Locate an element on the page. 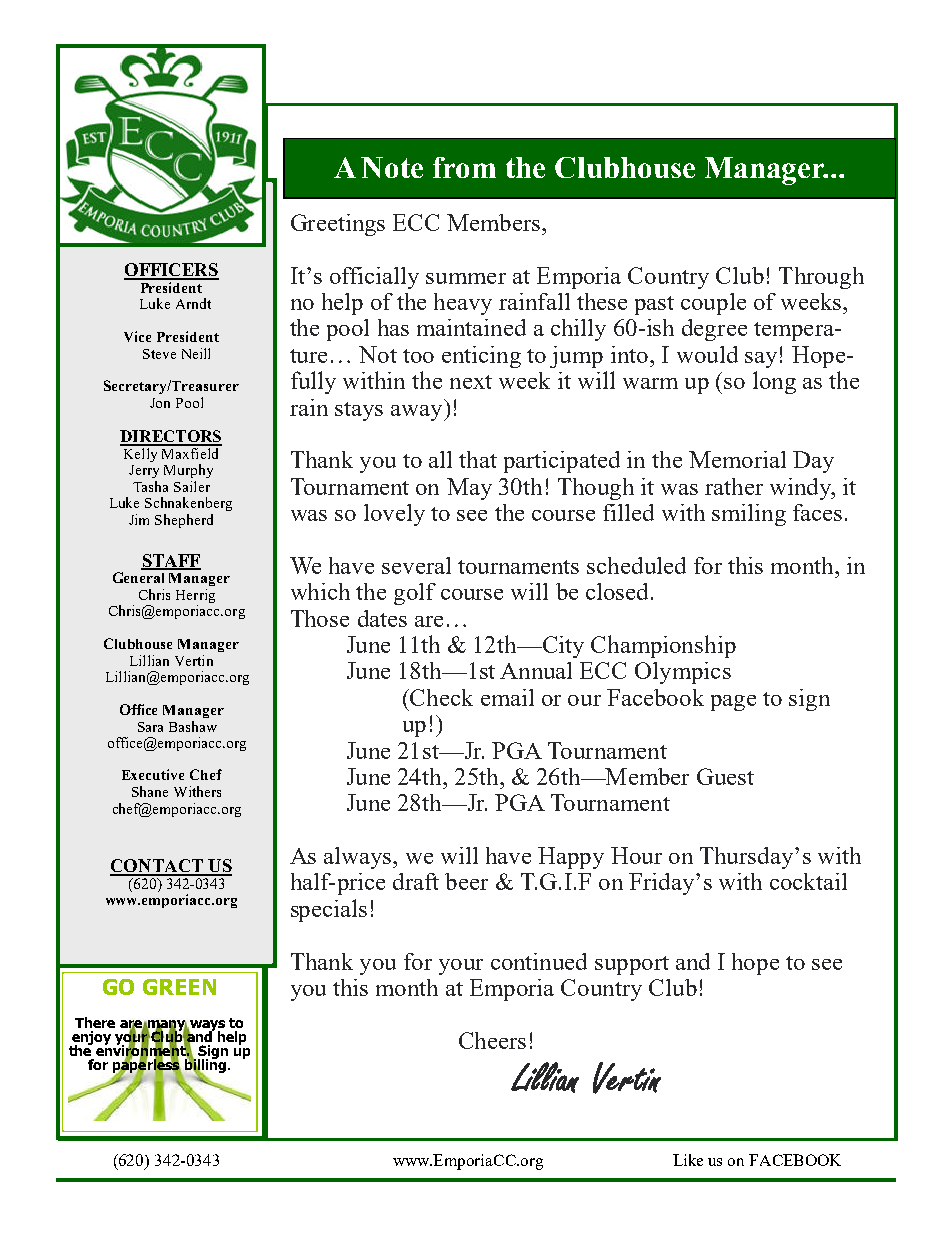  from is located at coordinates (464, 167).
